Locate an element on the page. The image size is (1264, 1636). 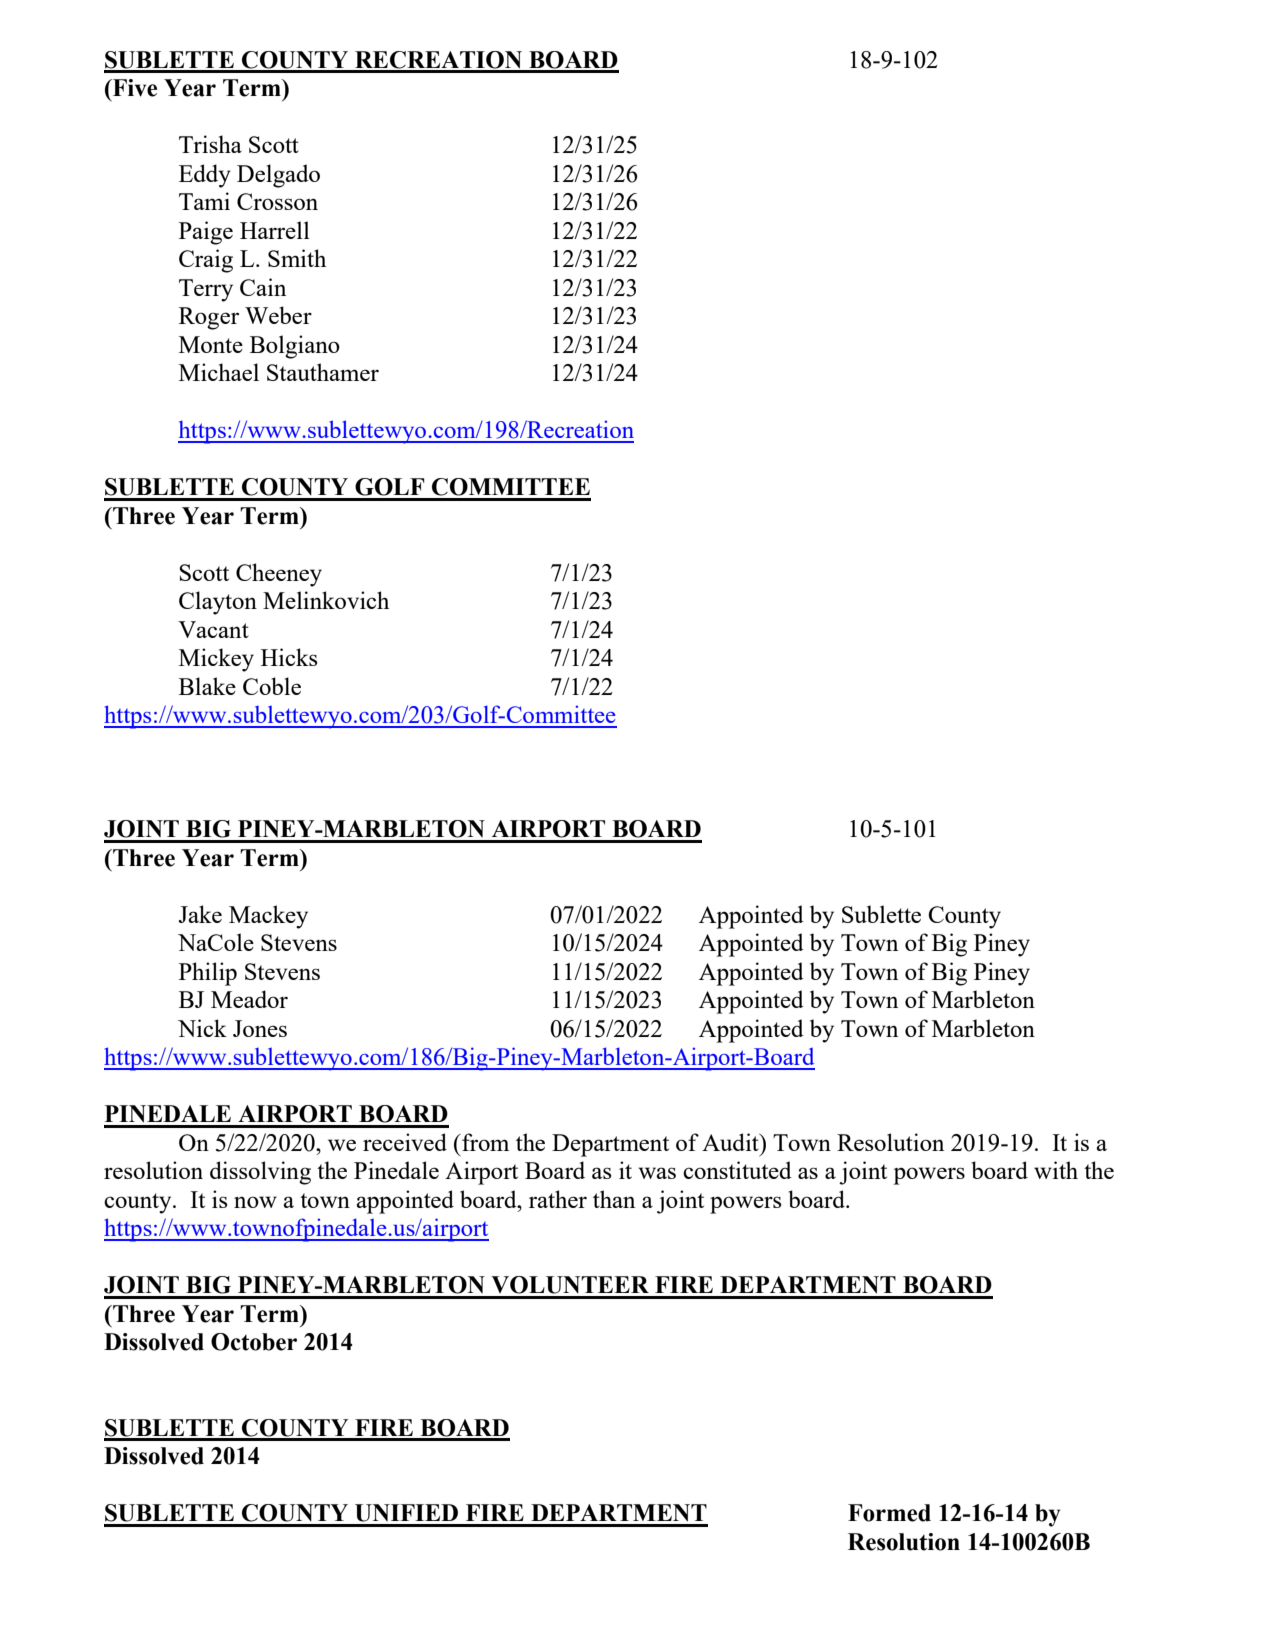
Hicks is located at coordinates (289, 657).
